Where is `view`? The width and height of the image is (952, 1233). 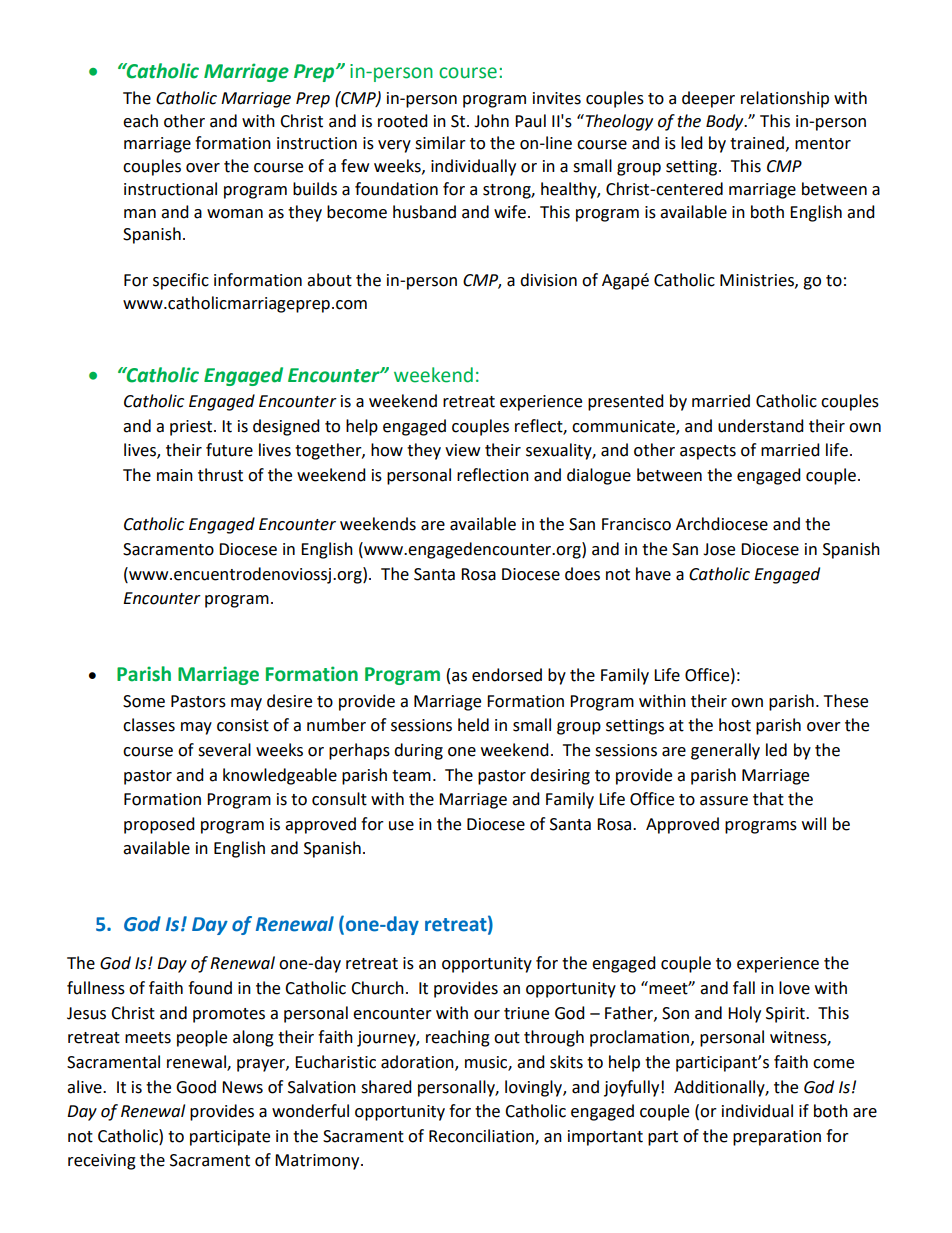
view is located at coordinates (462, 450).
